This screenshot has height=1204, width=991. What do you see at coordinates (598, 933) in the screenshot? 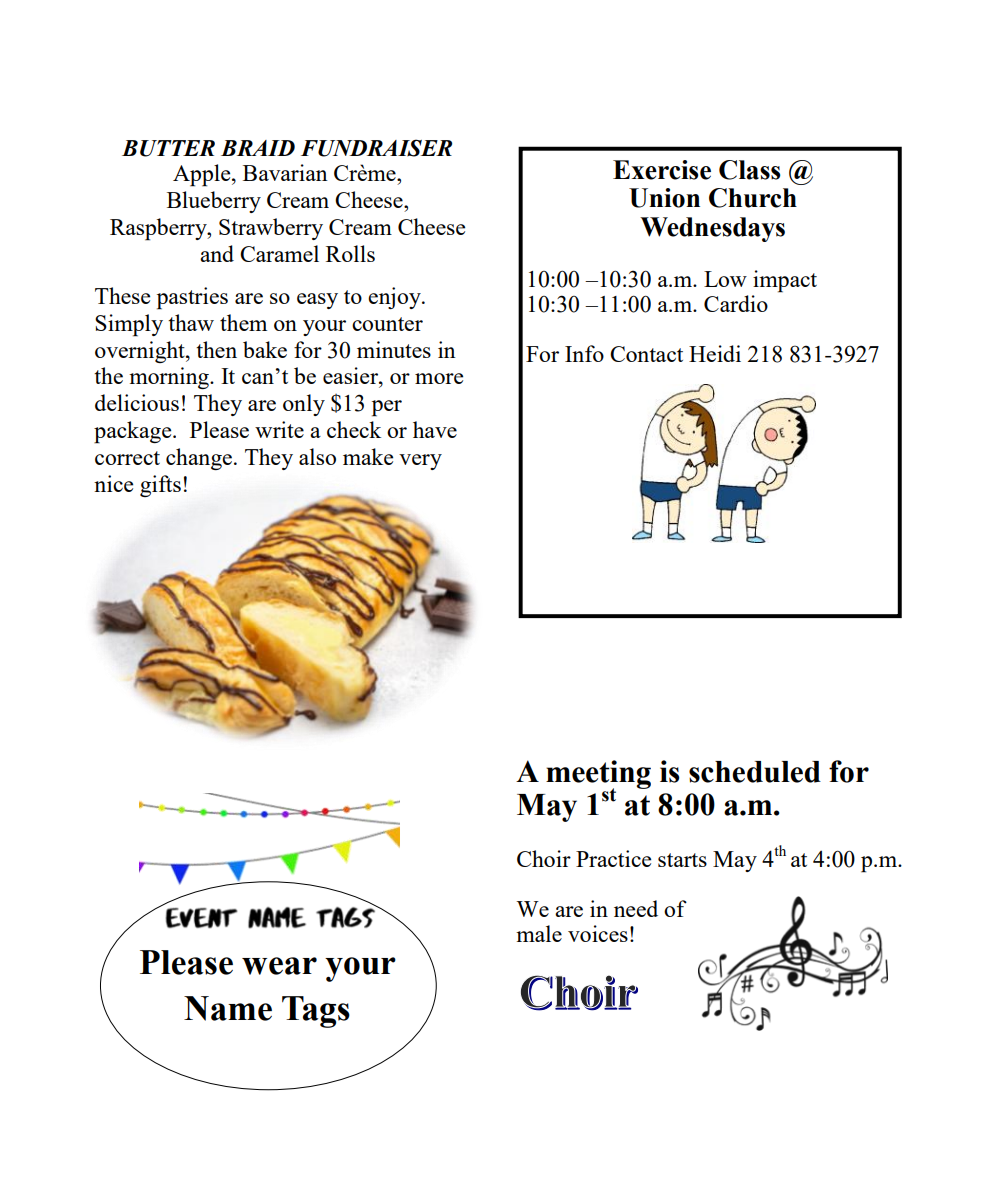
I see `voices` at bounding box center [598, 933].
